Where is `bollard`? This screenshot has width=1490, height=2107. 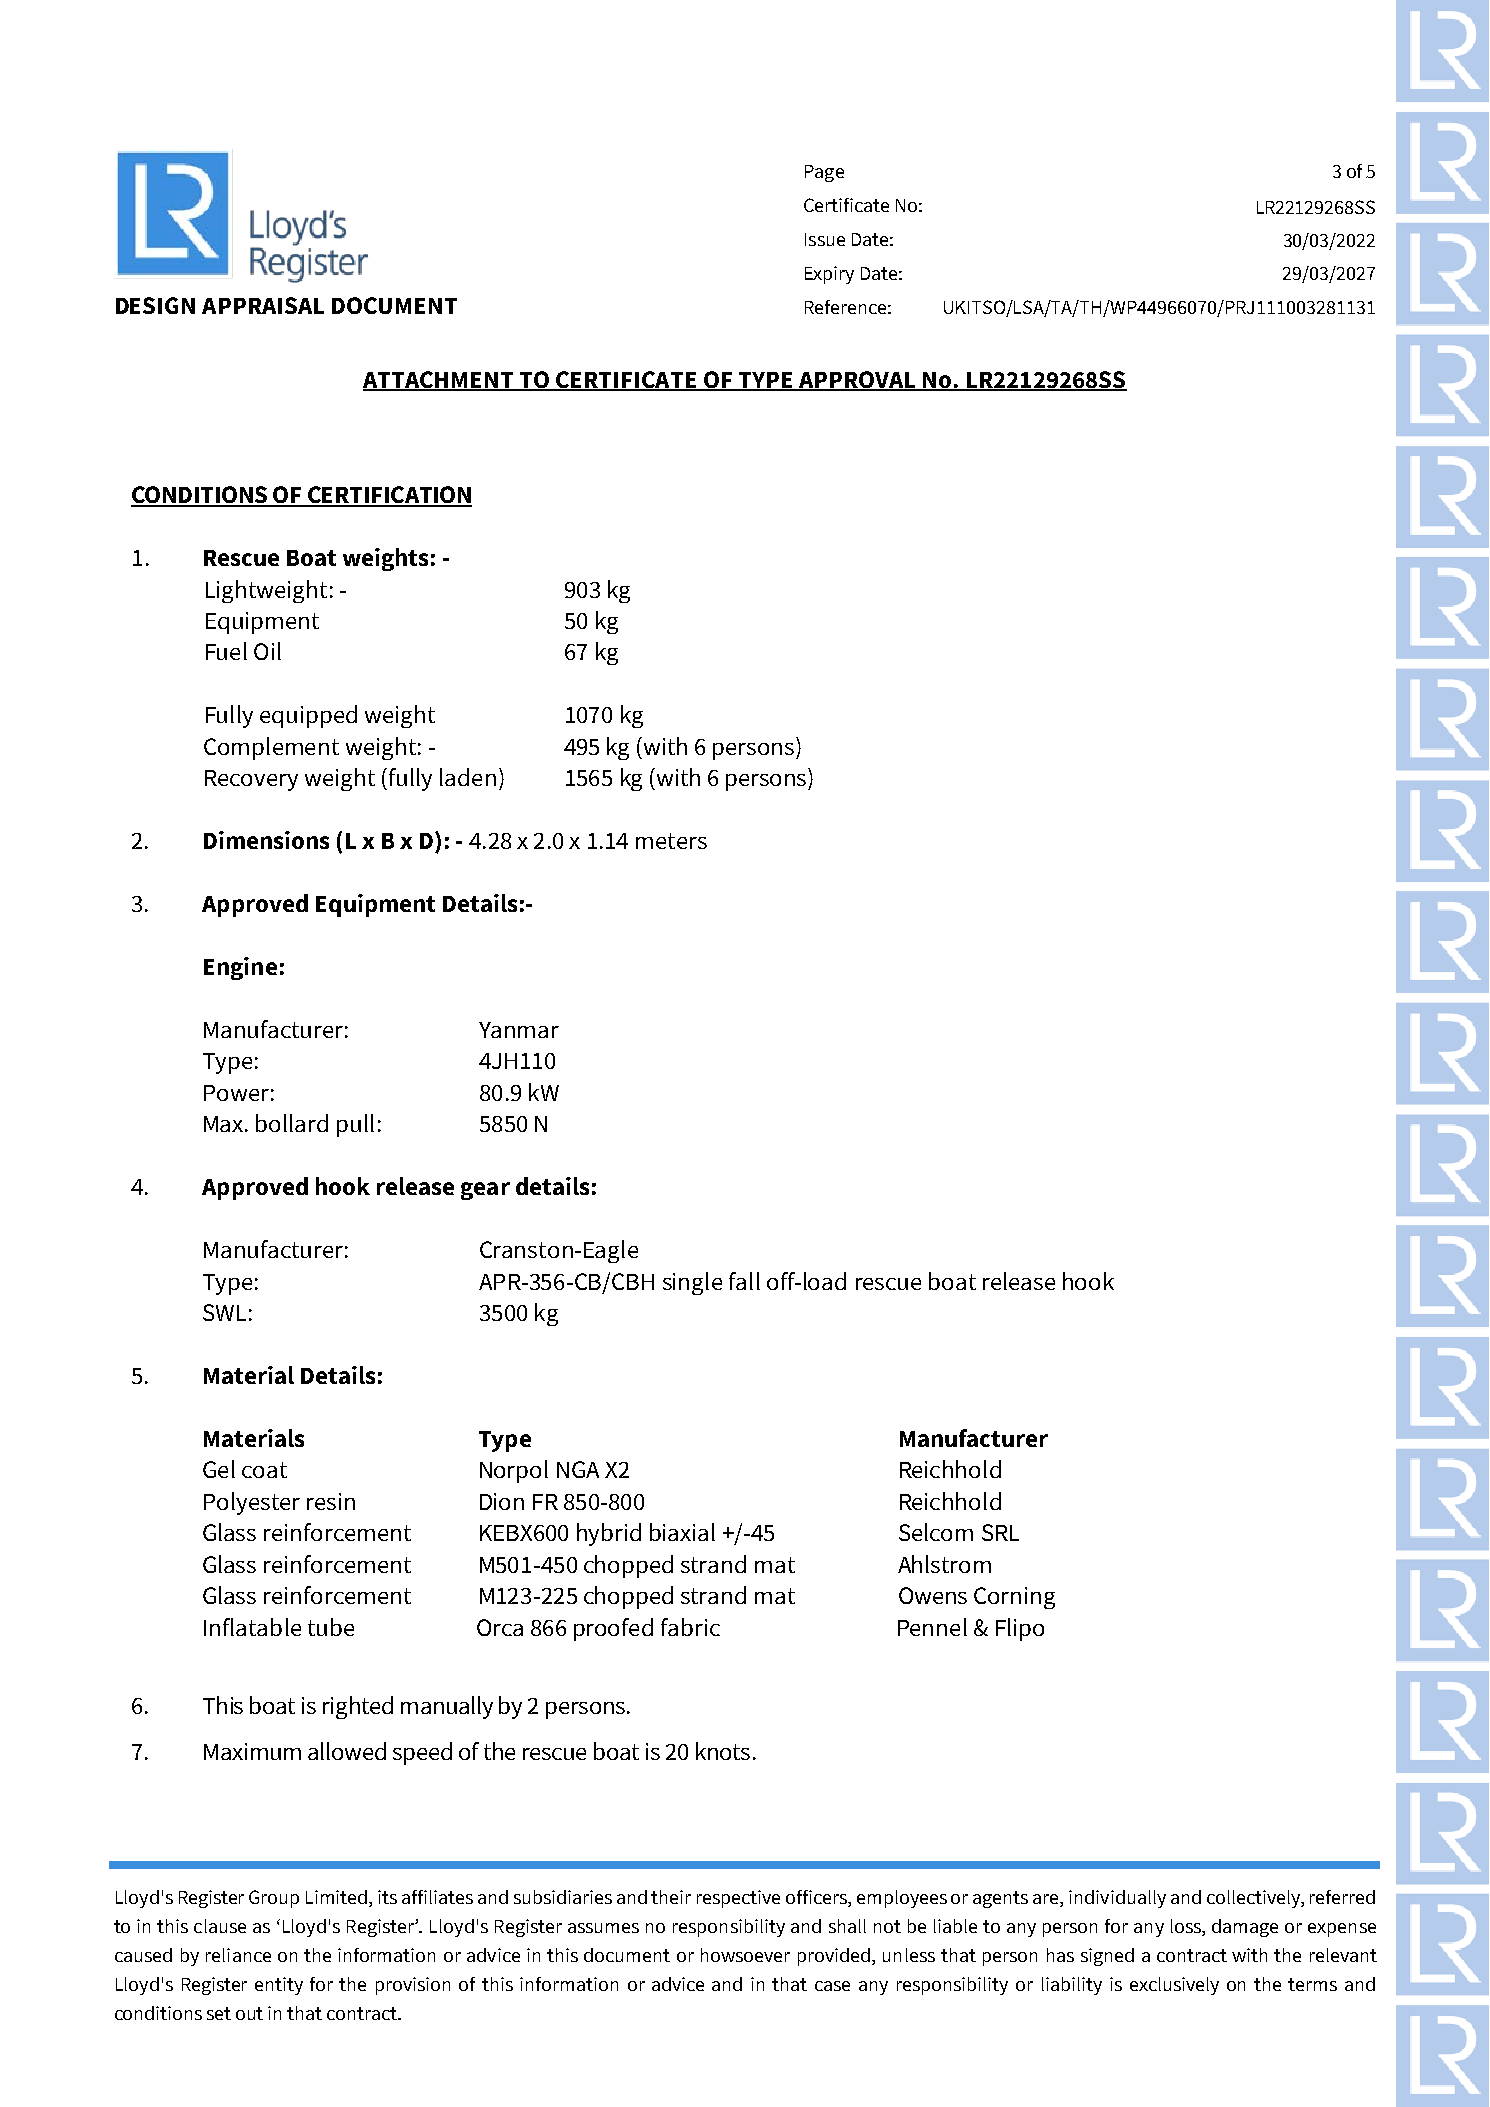 bollard is located at coordinates (292, 1123).
